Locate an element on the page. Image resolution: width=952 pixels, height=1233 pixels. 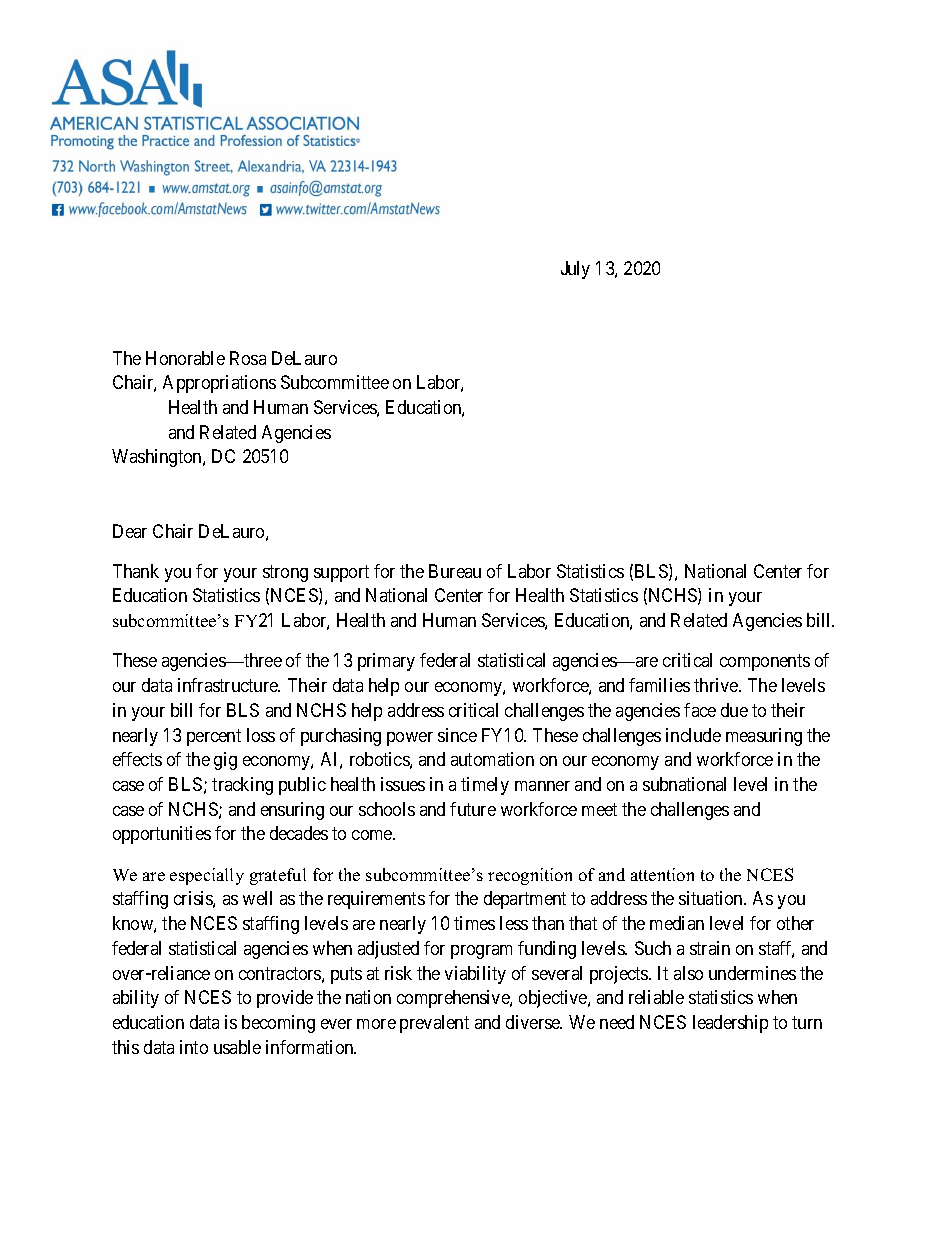
primary is located at coordinates (386, 662).
